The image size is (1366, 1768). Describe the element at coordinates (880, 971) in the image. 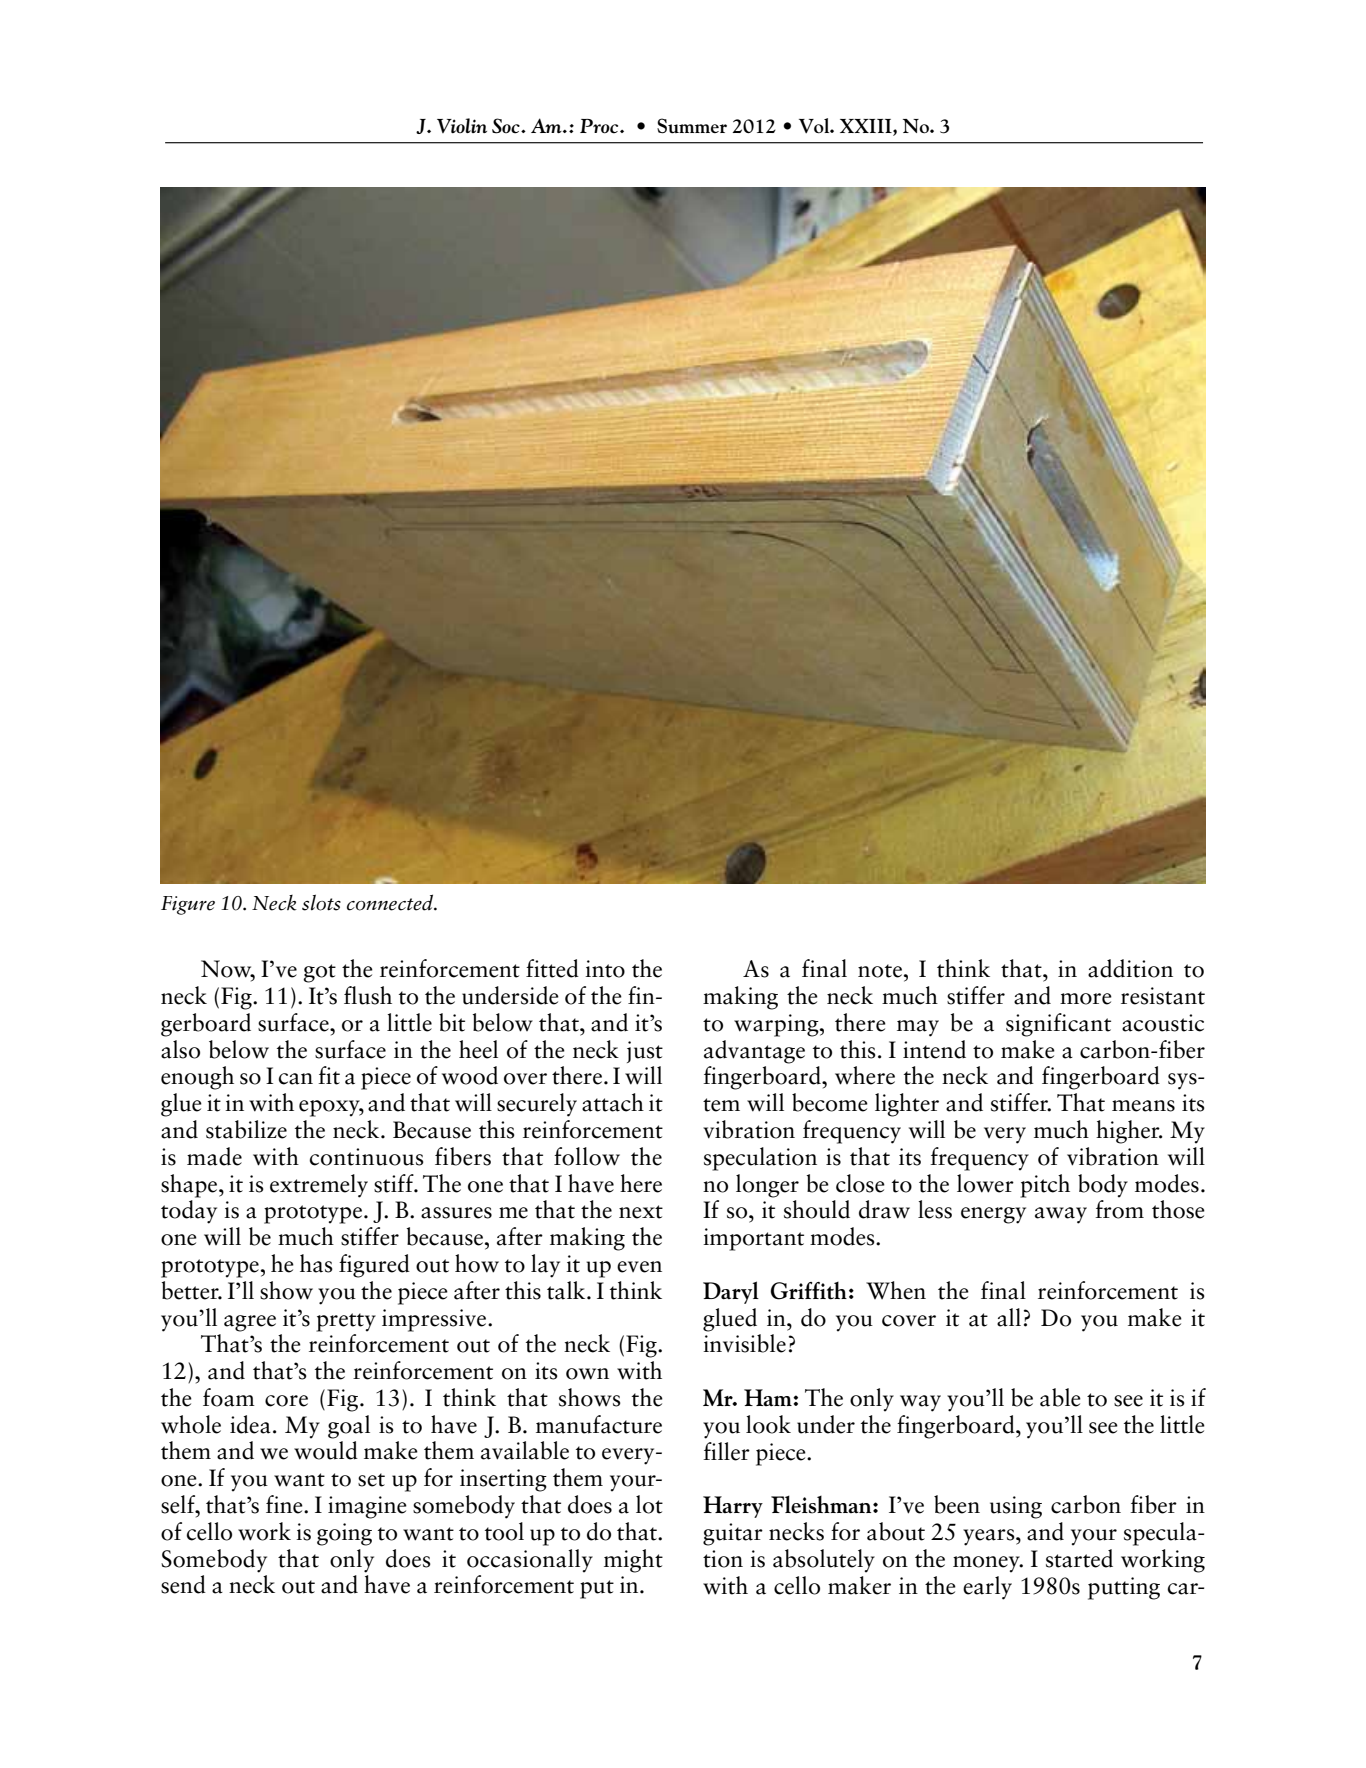

I see `note` at that location.
